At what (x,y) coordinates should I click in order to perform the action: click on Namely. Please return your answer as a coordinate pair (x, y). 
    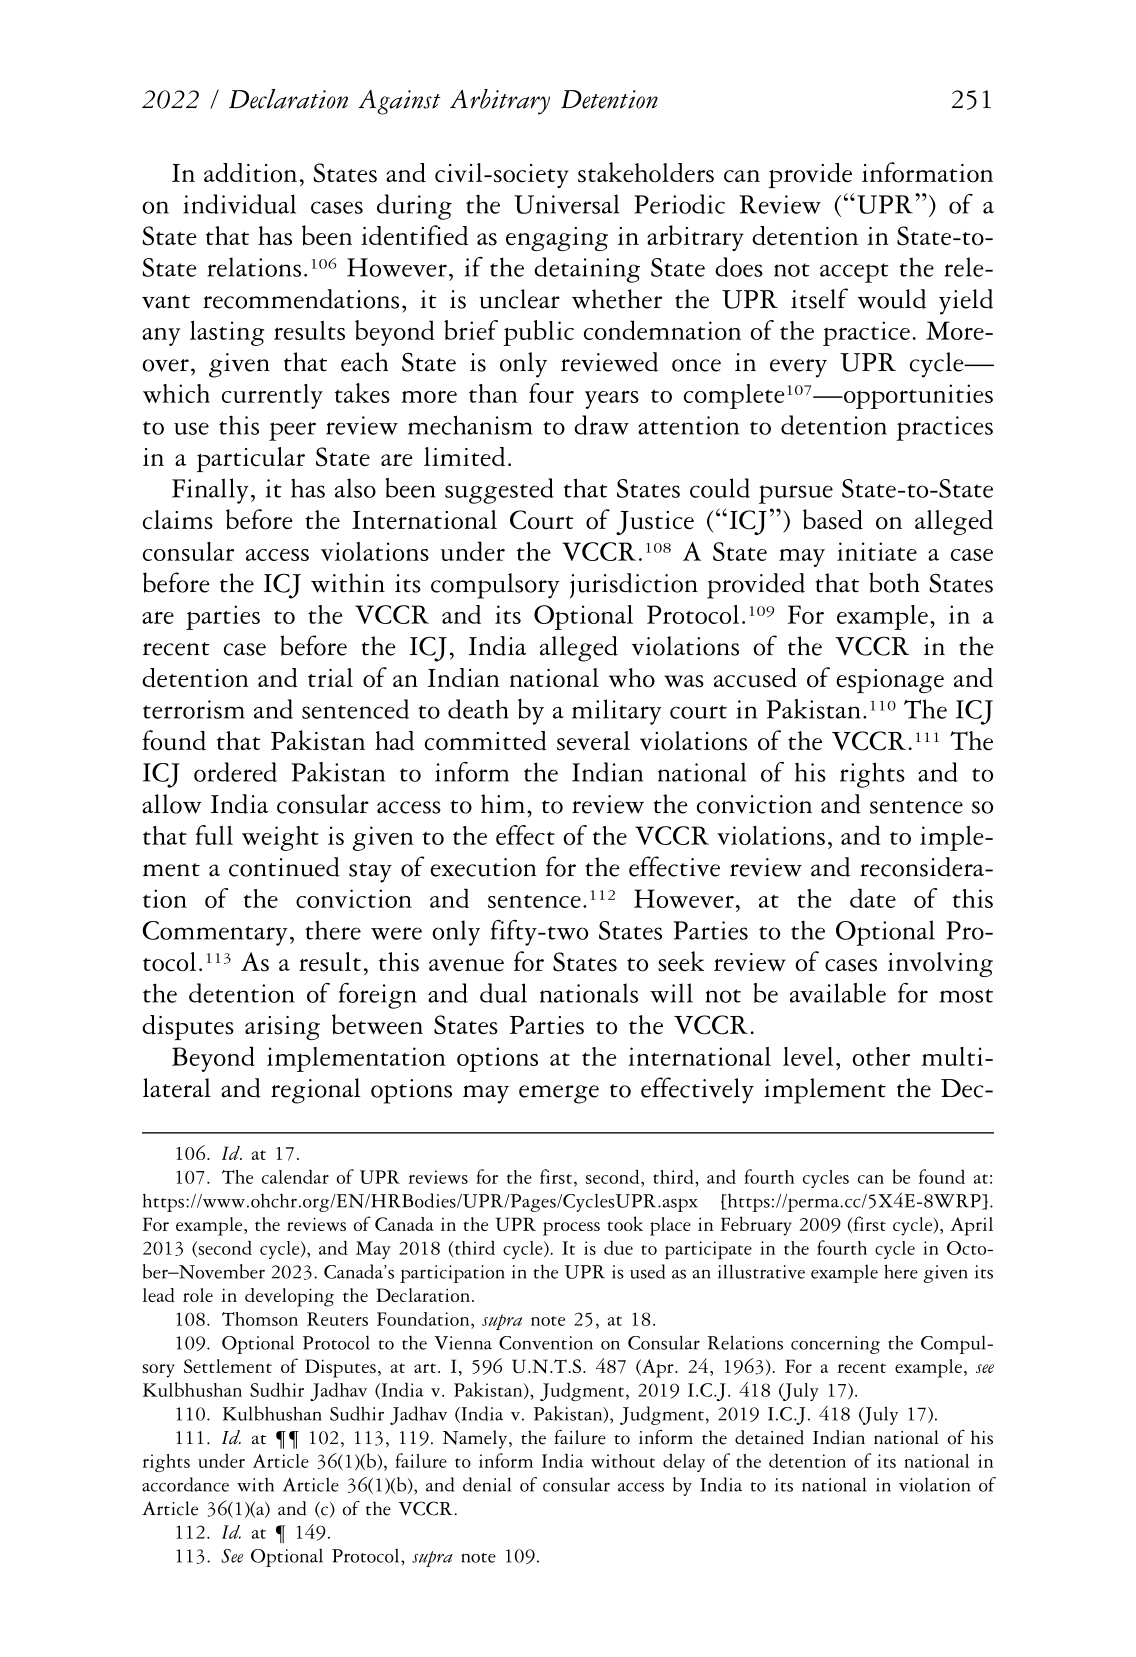
    Looking at the image, I should click on (476, 1439).
